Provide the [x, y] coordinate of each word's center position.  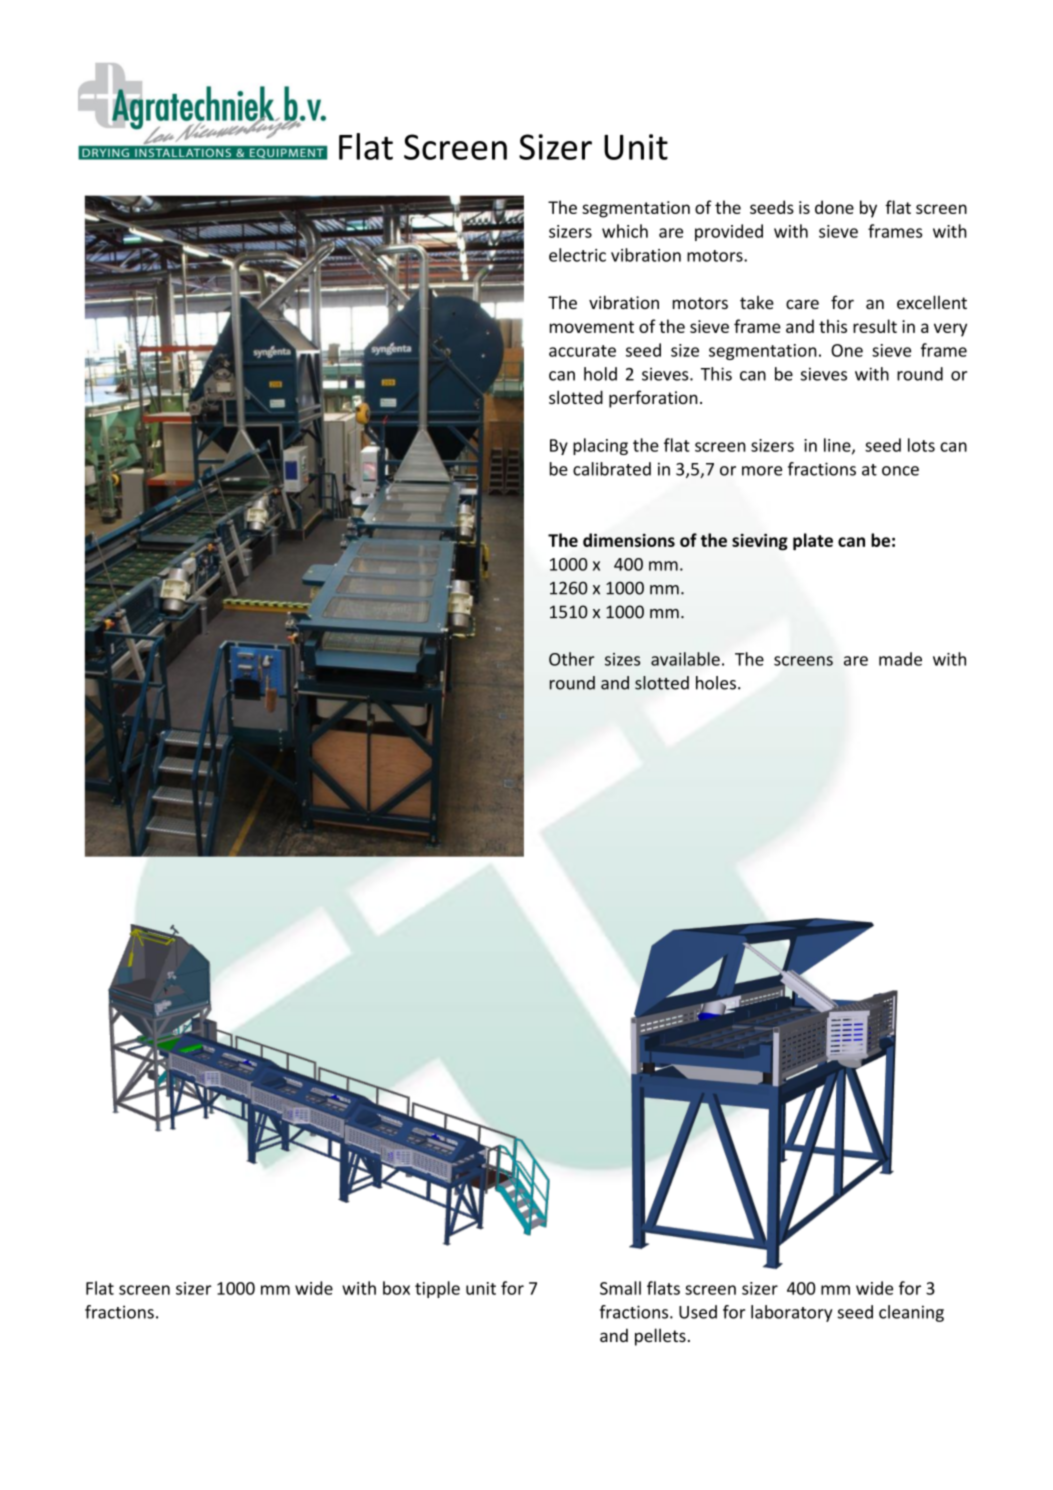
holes [716, 683]
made [900, 659]
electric [577, 255]
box [396, 1288]
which [625, 231]
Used [698, 1312]
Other [571, 659]
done [834, 207]
